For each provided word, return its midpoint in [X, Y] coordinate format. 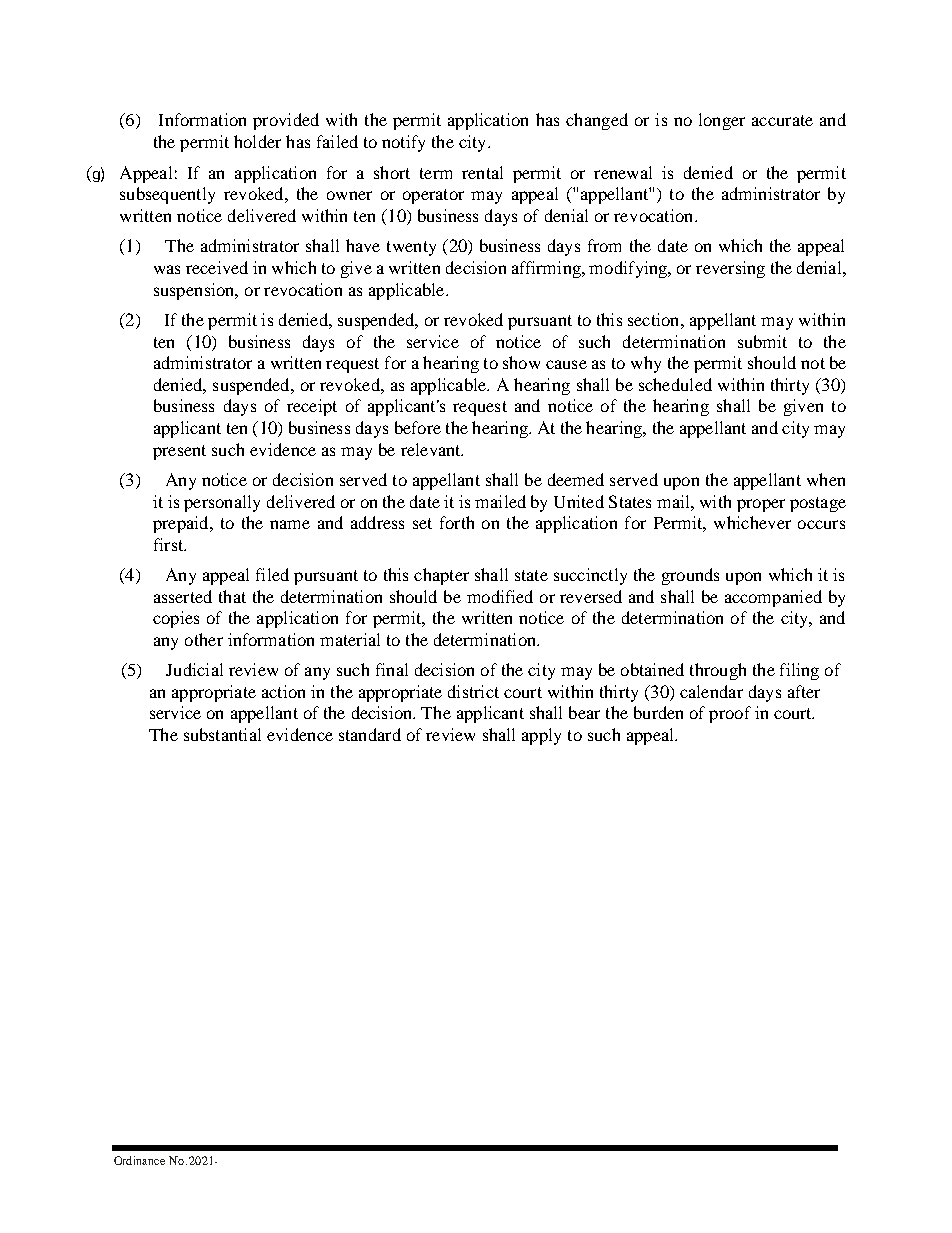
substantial [222, 734]
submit [762, 341]
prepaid [182, 524]
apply [541, 736]
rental [482, 172]
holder [257, 141]
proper [761, 505]
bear [584, 712]
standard [370, 734]
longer [722, 121]
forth [457, 522]
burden [658, 712]
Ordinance [139, 1160]
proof [730, 714]
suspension [195, 291]
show [521, 362]
